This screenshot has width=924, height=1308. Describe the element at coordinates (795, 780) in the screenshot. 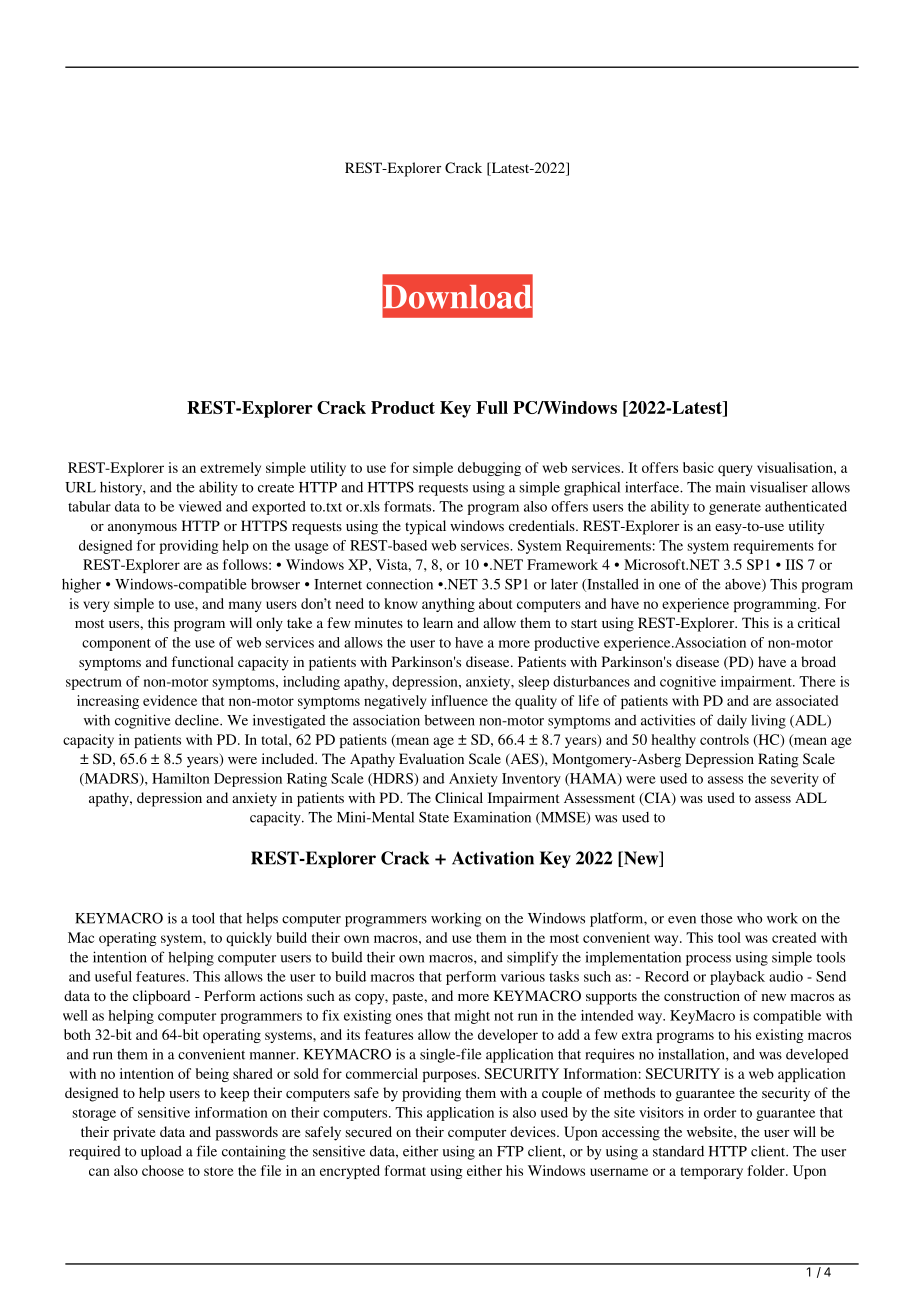

I see `severity` at that location.
